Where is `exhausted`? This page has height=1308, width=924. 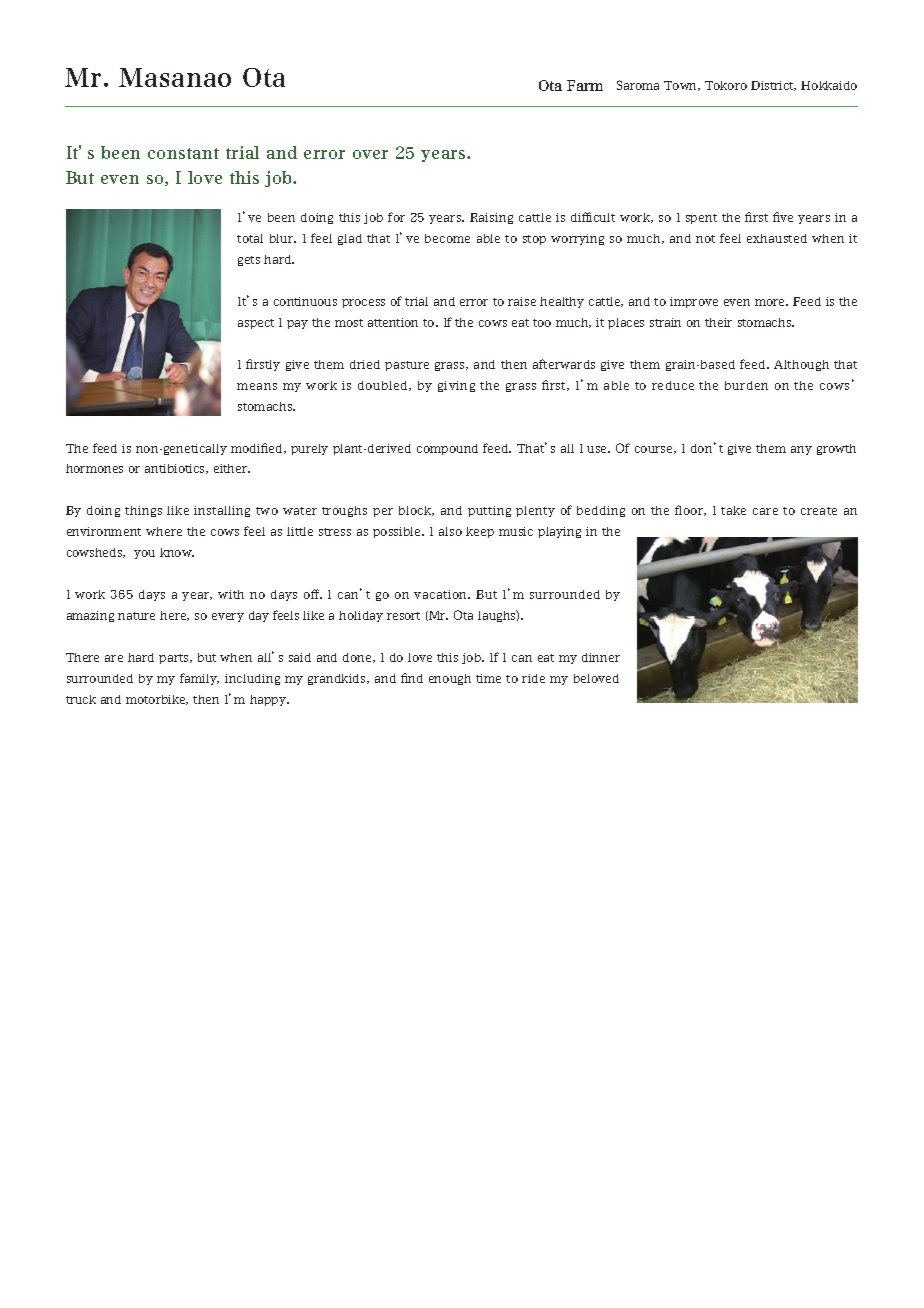
exhausted is located at coordinates (777, 238).
